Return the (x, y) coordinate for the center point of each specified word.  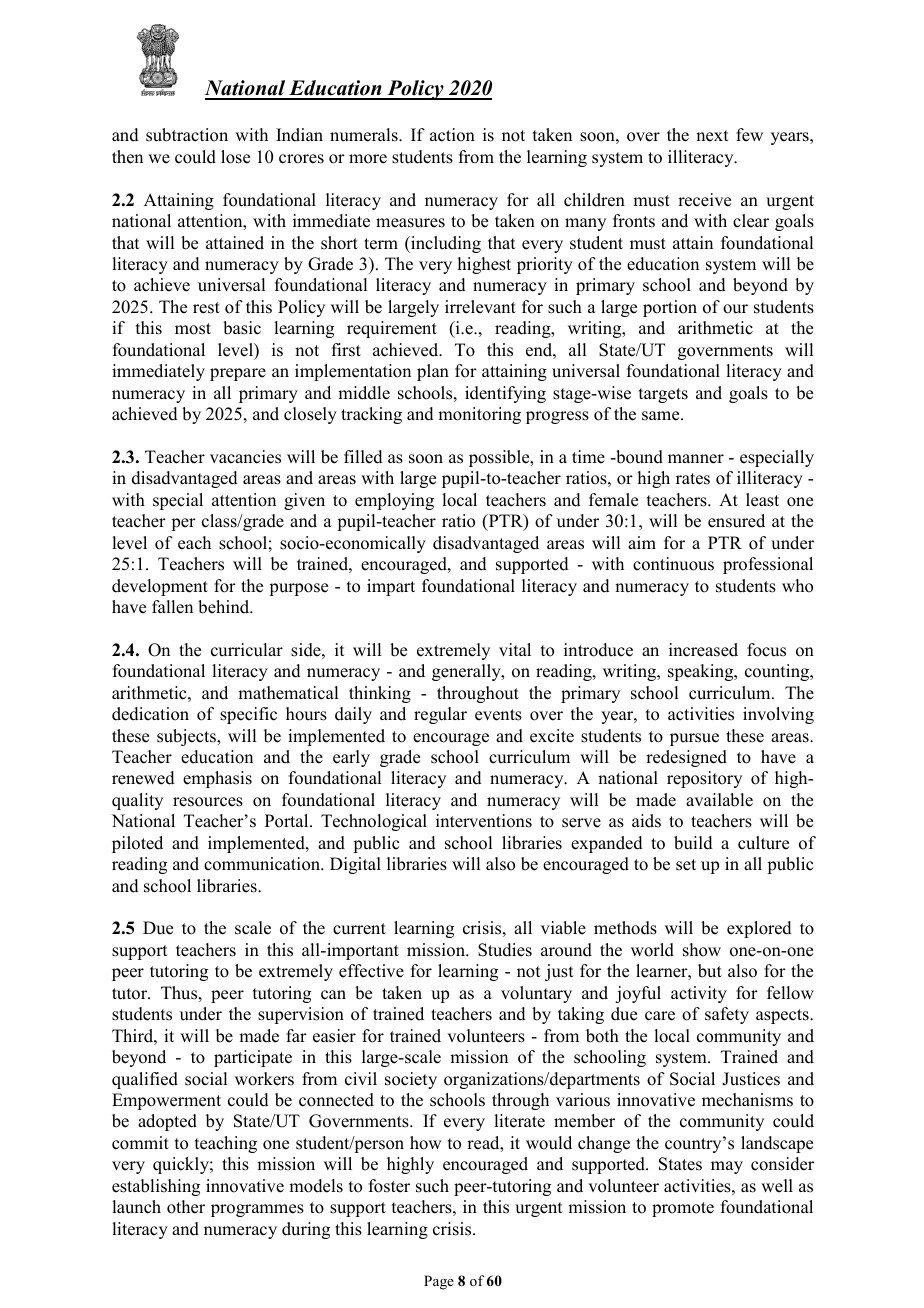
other (186, 1207)
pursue (694, 739)
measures (410, 223)
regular (440, 715)
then (127, 157)
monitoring (479, 415)
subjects (187, 737)
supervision (301, 1015)
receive (704, 200)
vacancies (245, 457)
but (710, 971)
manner (696, 459)
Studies (505, 950)
